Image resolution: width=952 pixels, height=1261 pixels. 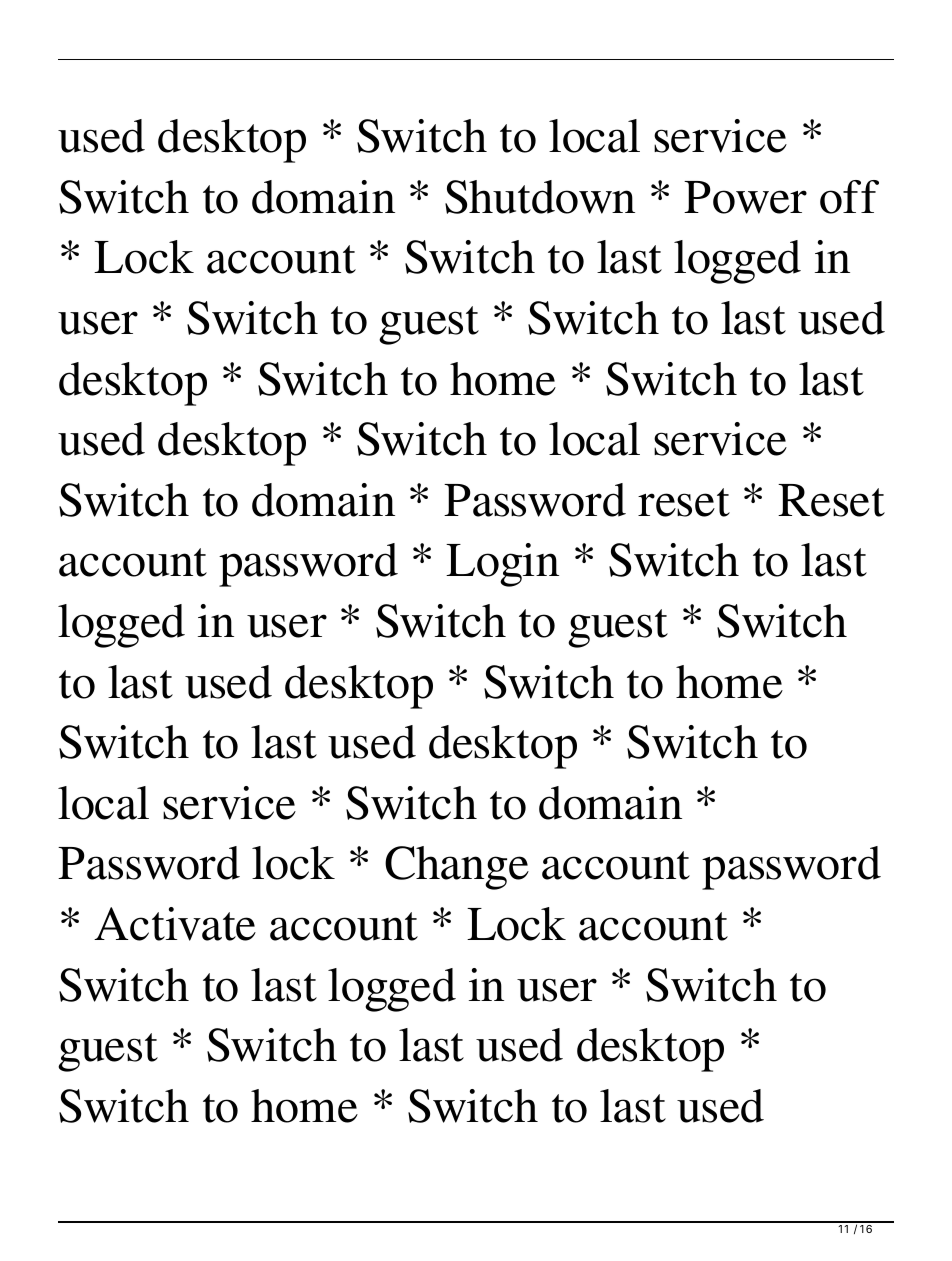 I want to click on off, so click(x=849, y=197).
